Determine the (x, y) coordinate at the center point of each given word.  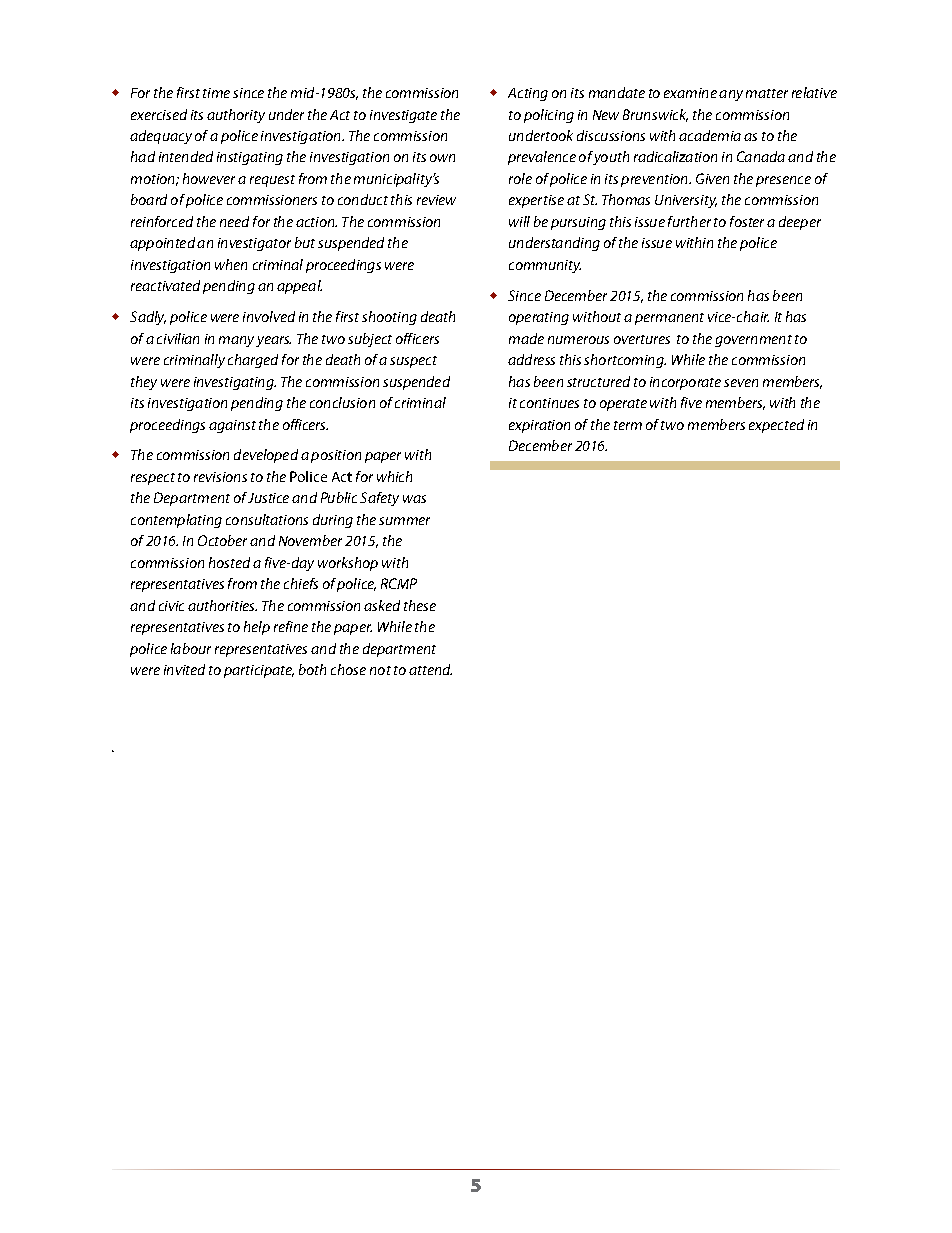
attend (430, 669)
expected (776, 426)
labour (191, 648)
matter (767, 93)
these (420, 605)
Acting (528, 94)
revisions (220, 477)
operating (539, 318)
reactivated (165, 285)
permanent (669, 319)
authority (236, 116)
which (394, 476)
